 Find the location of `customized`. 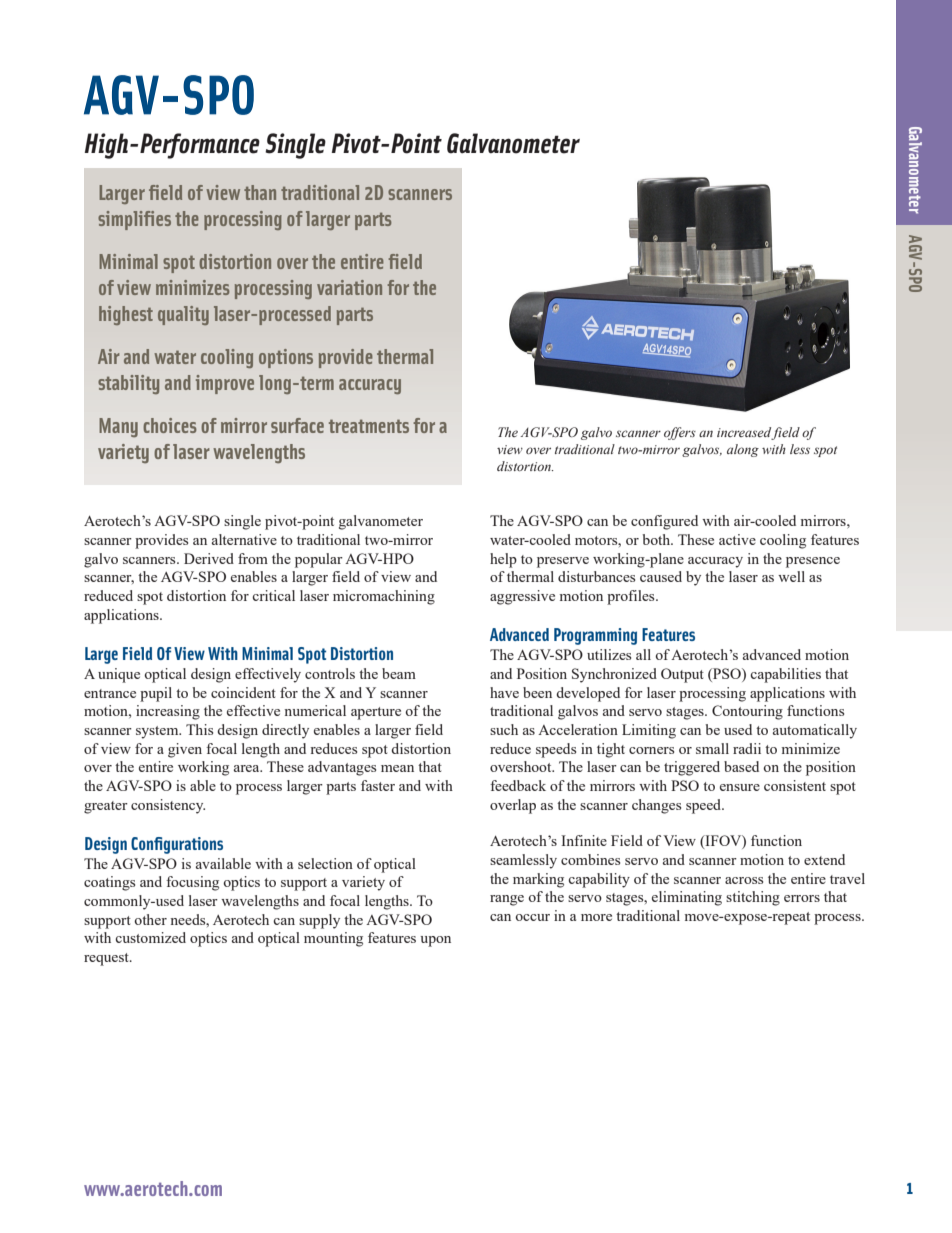

customized is located at coordinates (150, 937).
